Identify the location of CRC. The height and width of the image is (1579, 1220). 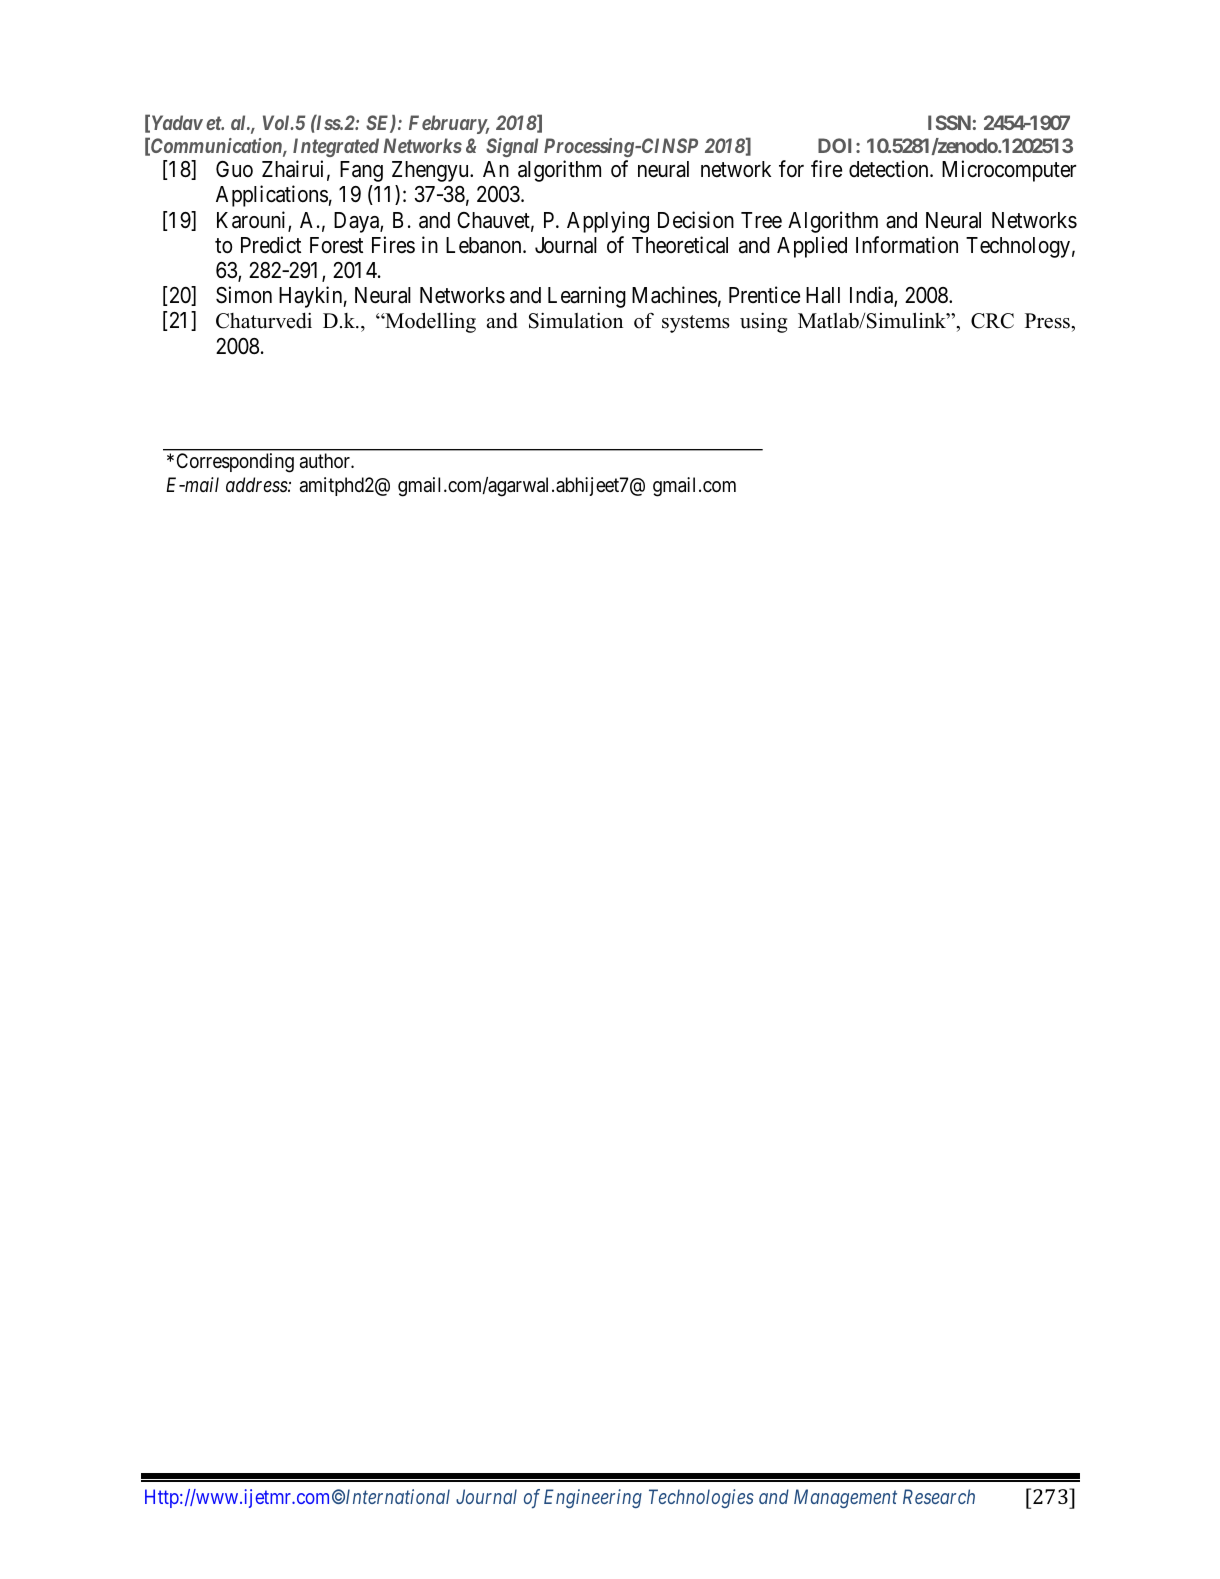
(992, 321).
